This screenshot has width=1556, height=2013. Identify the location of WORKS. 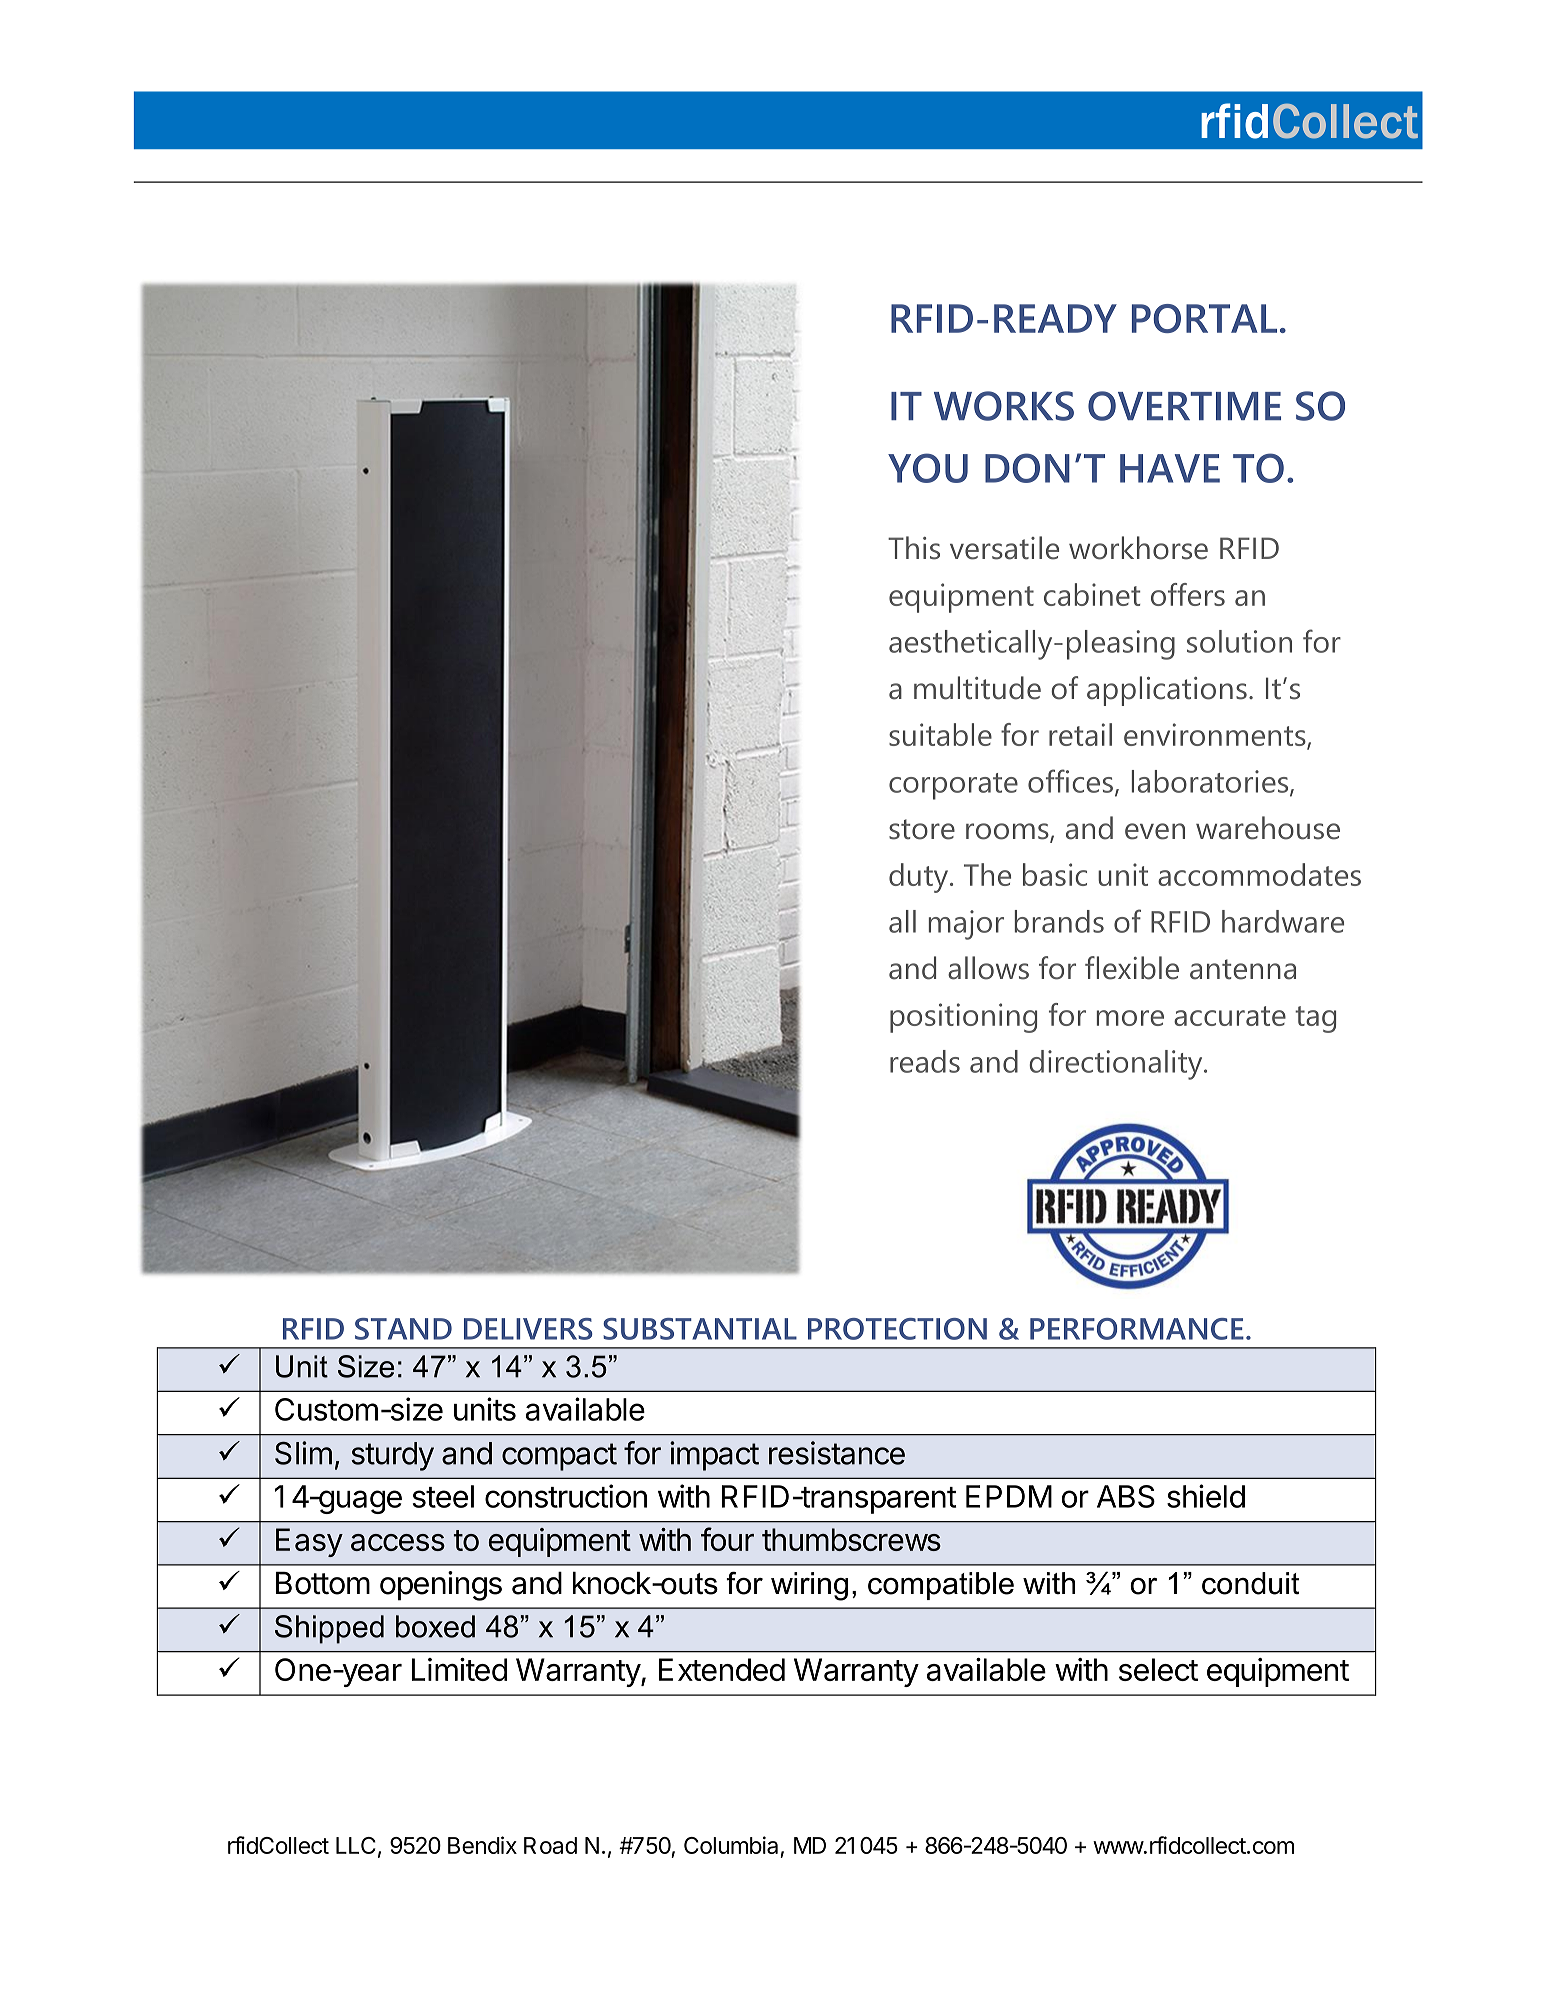
(1004, 406).
